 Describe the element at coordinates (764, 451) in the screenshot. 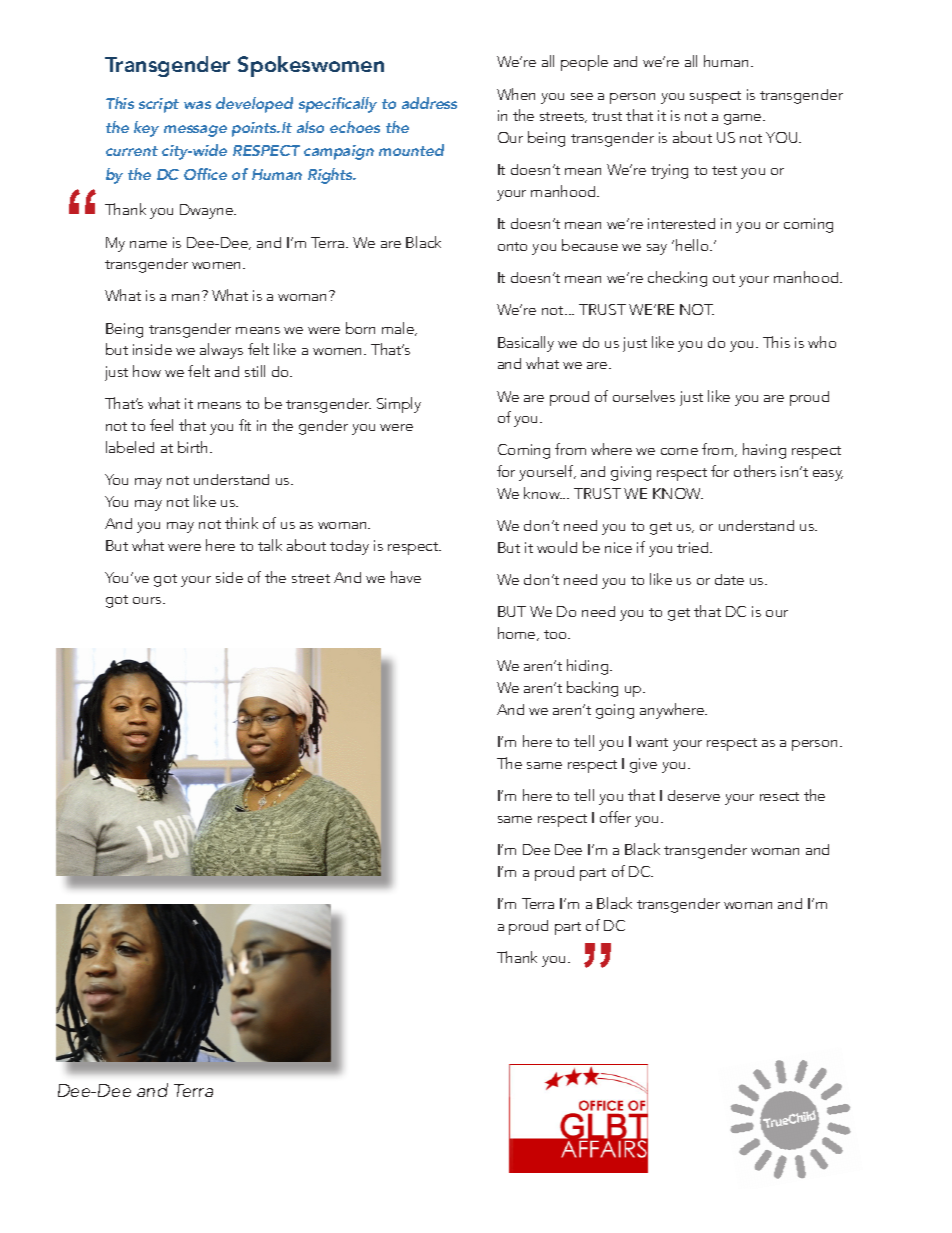

I see `having` at that location.
